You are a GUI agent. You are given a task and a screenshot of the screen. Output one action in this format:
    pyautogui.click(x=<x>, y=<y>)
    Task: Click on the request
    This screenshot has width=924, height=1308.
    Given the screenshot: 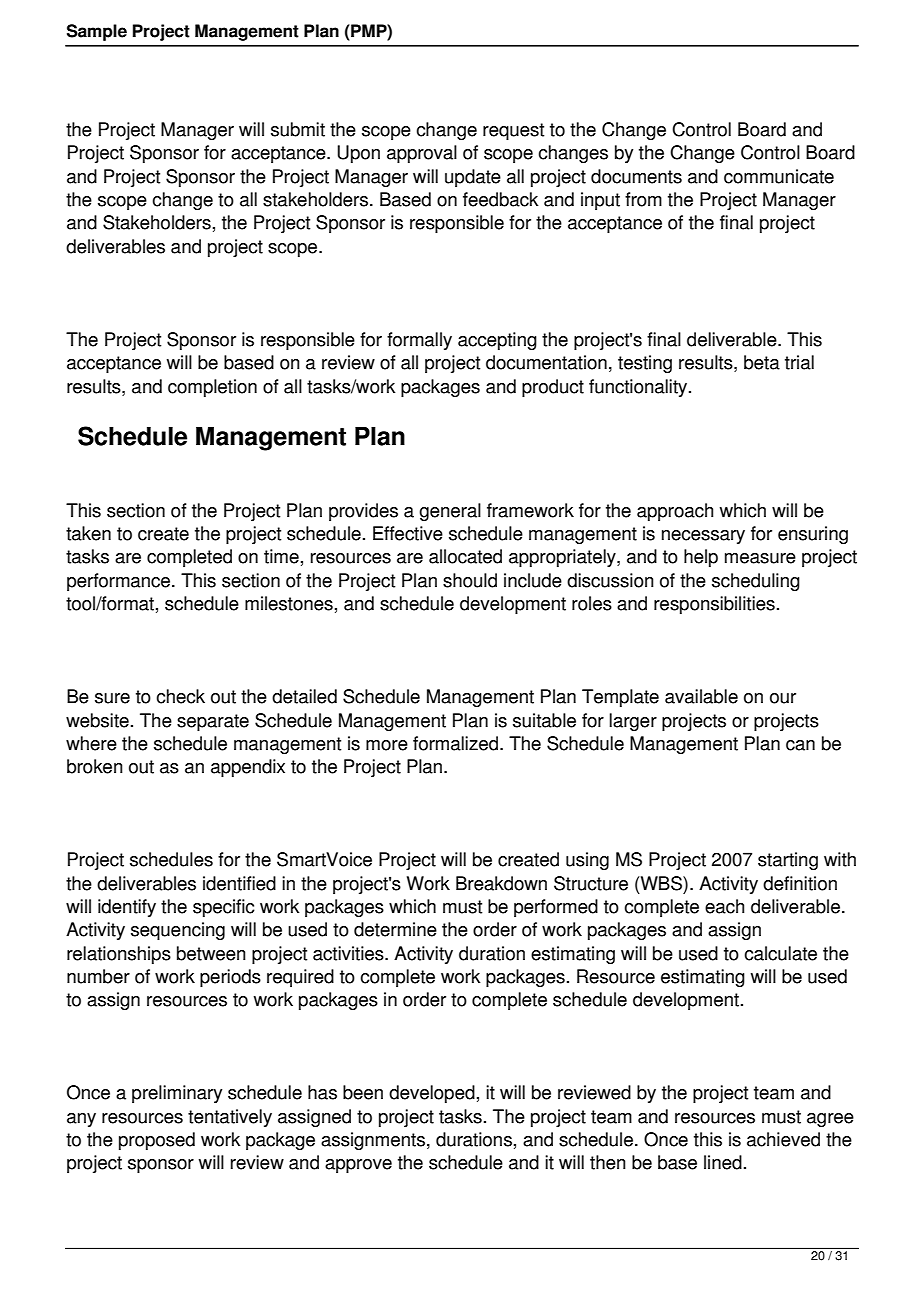 What is the action you would take?
    pyautogui.click(x=513, y=131)
